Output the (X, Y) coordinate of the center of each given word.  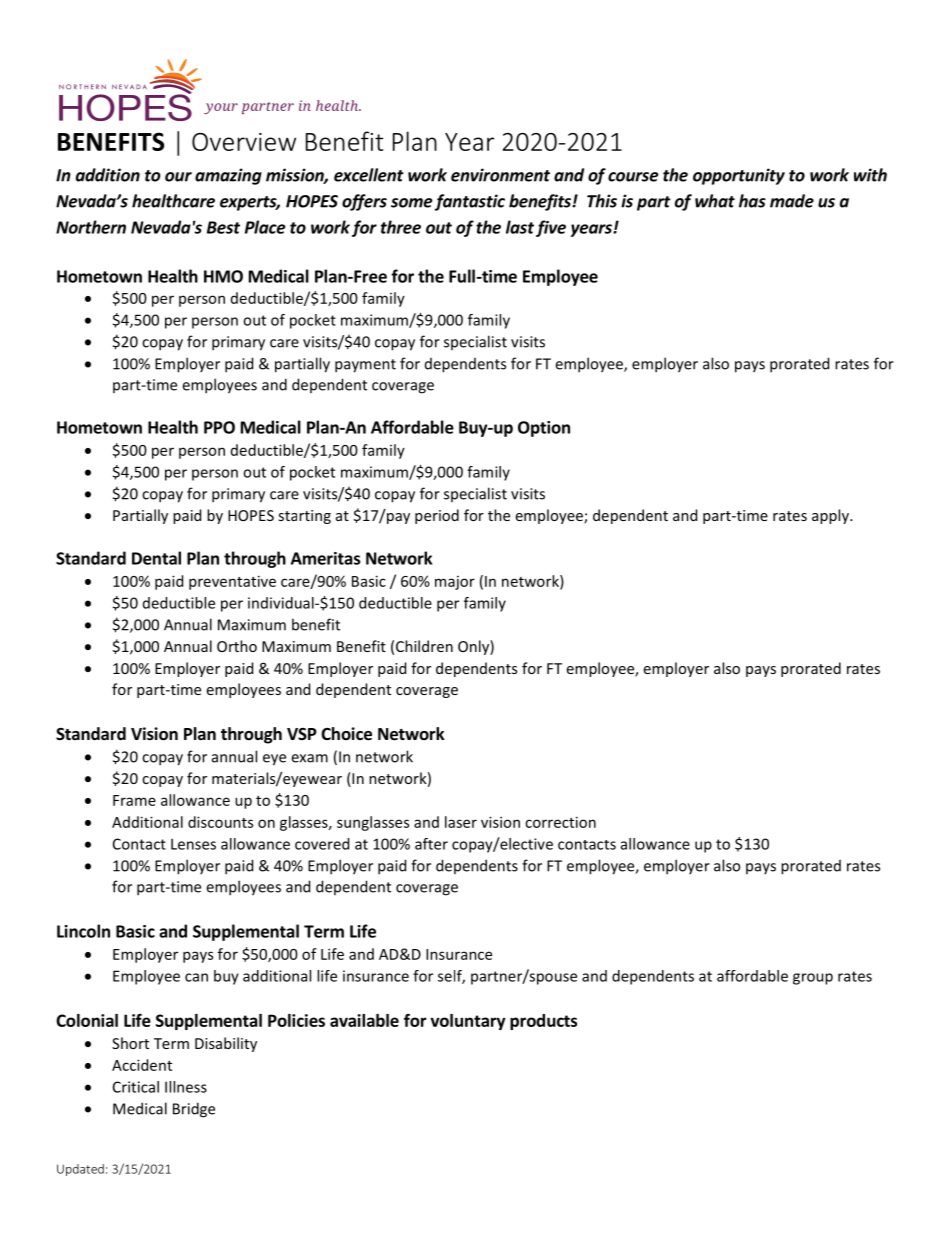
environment (500, 175)
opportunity (739, 176)
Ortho (237, 646)
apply (831, 516)
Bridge (194, 1110)
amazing (228, 176)
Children (424, 646)
